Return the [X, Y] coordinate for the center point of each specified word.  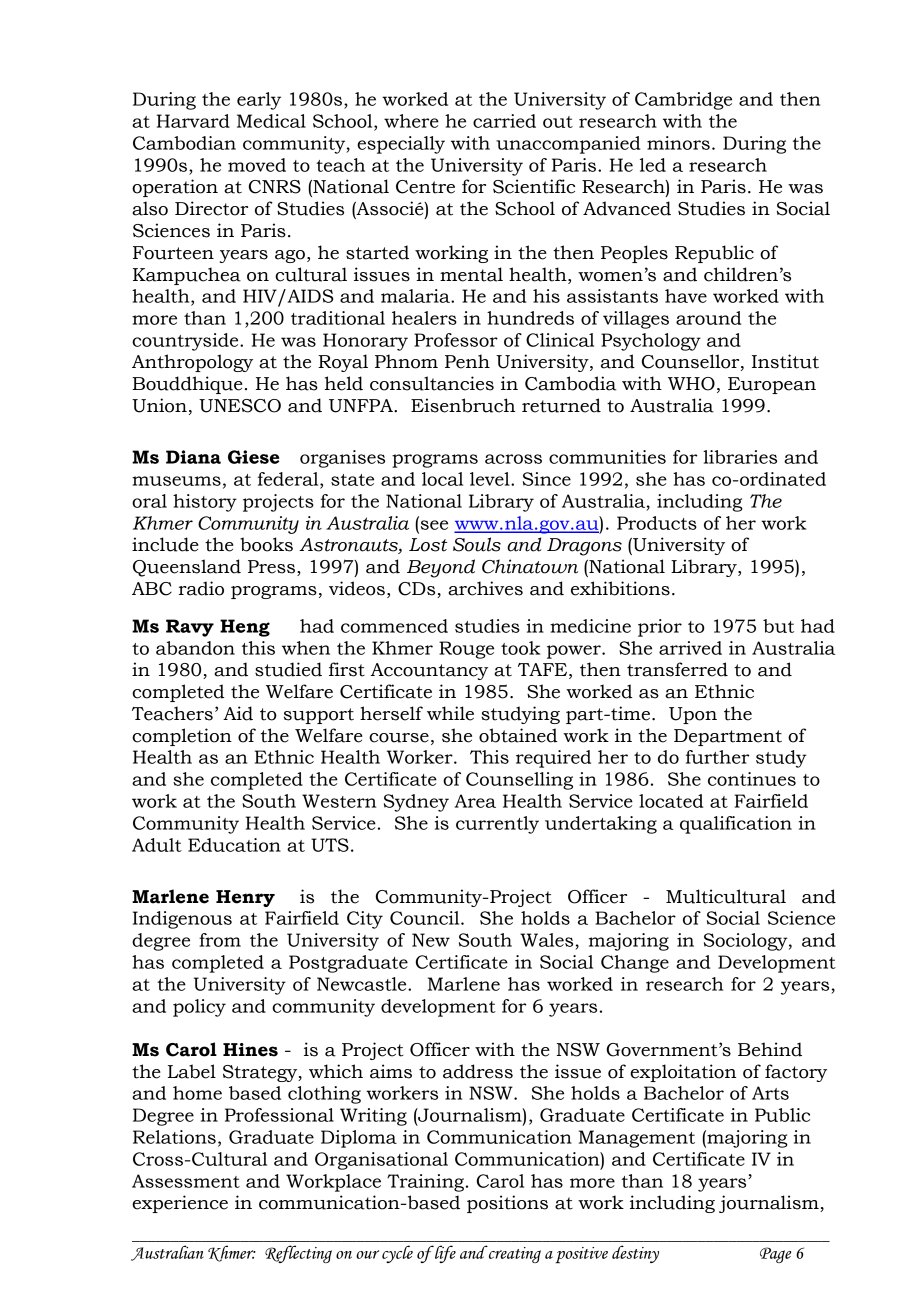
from [220, 940]
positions [507, 1204]
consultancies [432, 383]
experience [180, 1204]
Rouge [466, 650]
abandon [195, 648]
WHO [691, 384]
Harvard [193, 121]
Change [635, 964]
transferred [677, 669]
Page [775, 1255]
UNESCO [240, 406]
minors [678, 143]
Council [426, 918]
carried [504, 121]
